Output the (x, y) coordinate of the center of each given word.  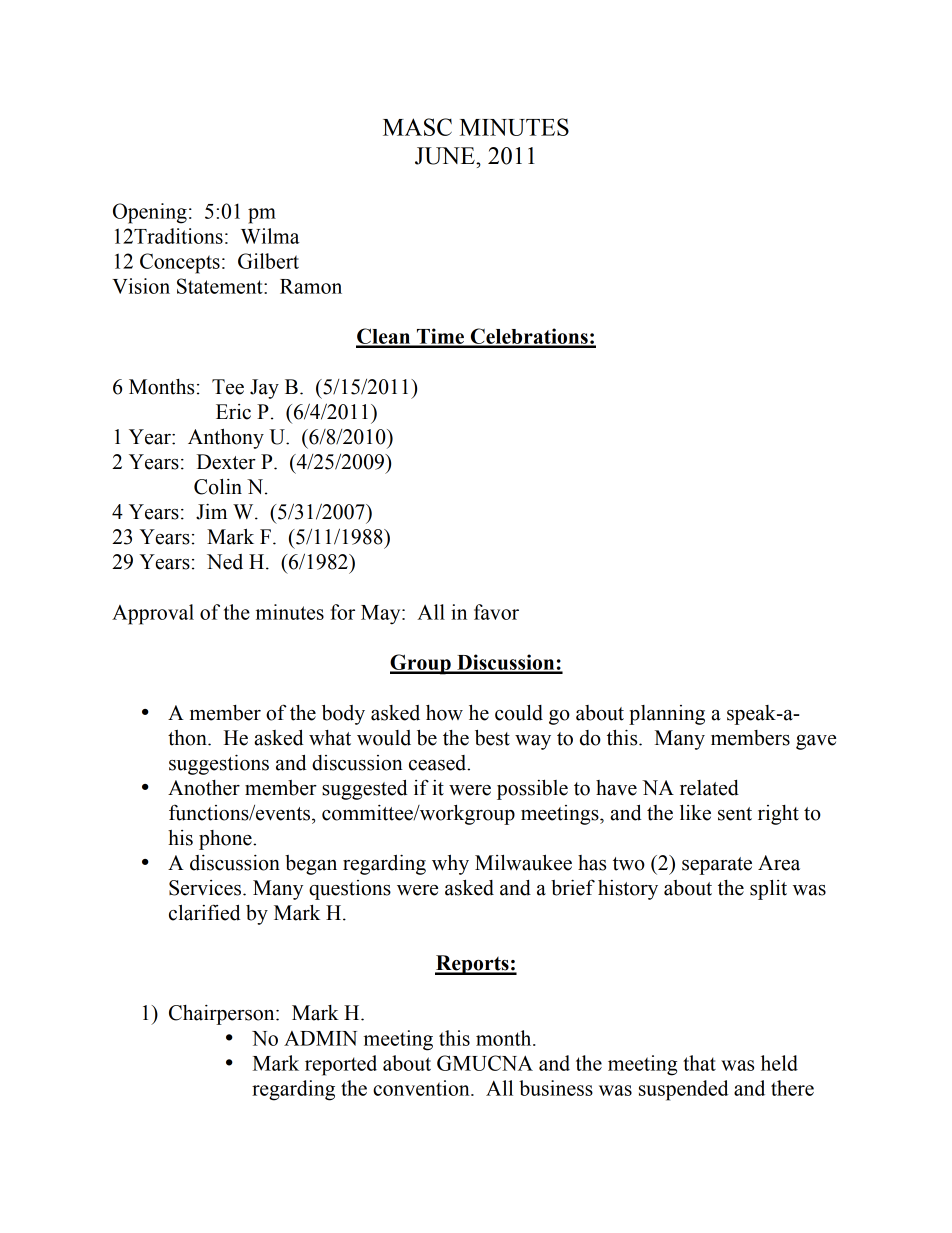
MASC (417, 127)
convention (422, 1088)
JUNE (446, 156)
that (699, 1063)
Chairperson (223, 1015)
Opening (150, 213)
